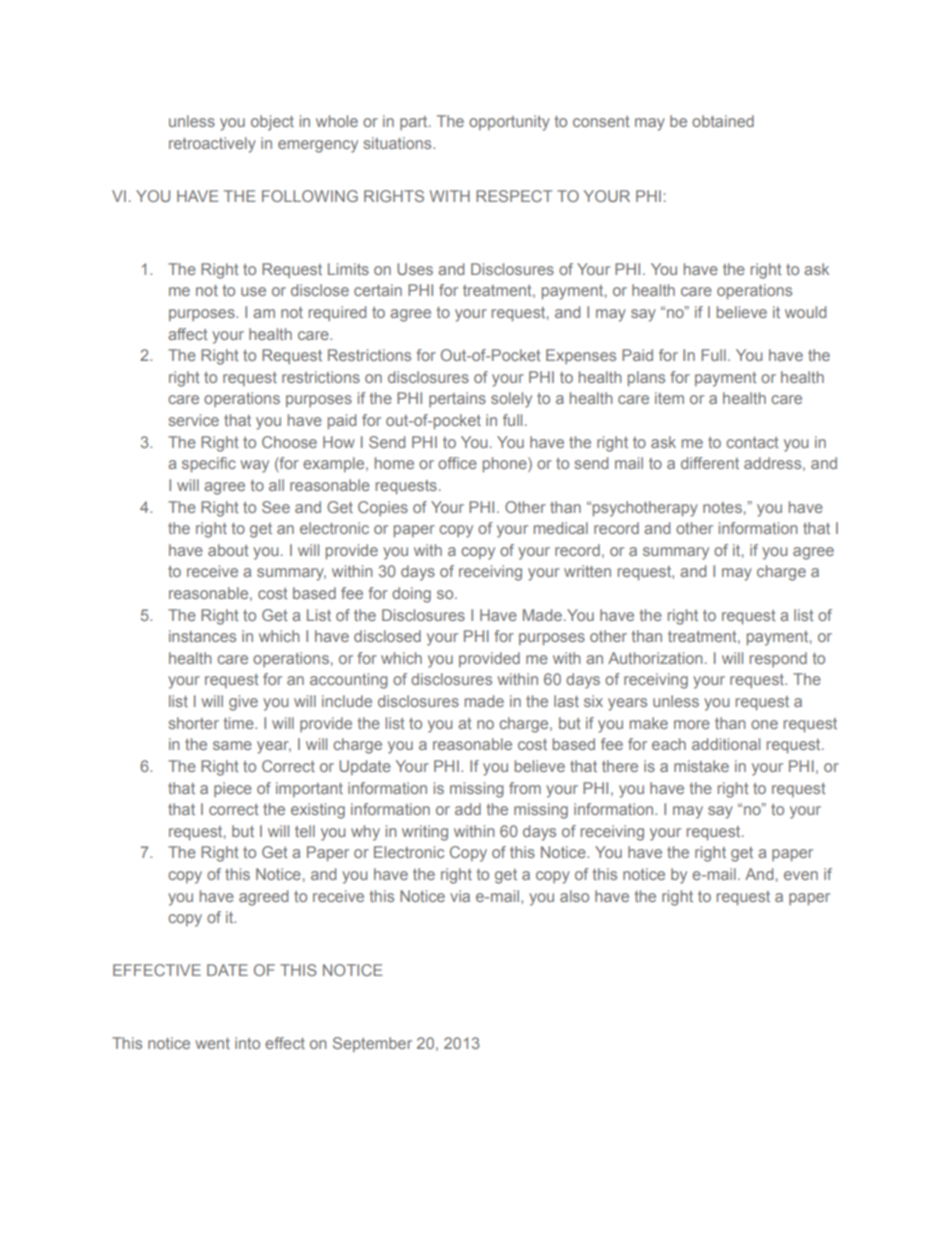 This page has width=952, height=1233. What do you see at coordinates (525, 788) in the page?
I see `from` at bounding box center [525, 788].
